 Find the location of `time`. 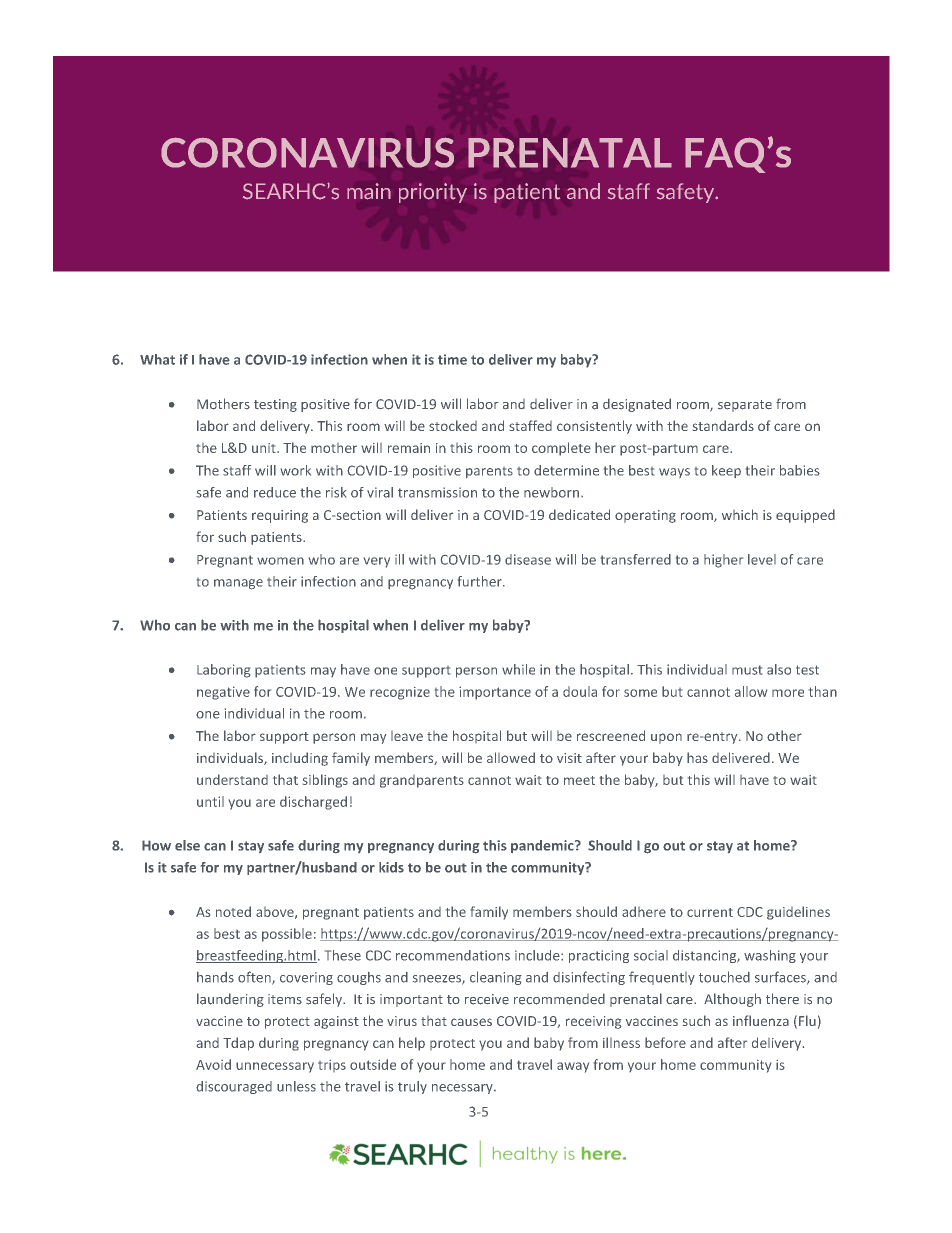

time is located at coordinates (452, 359).
